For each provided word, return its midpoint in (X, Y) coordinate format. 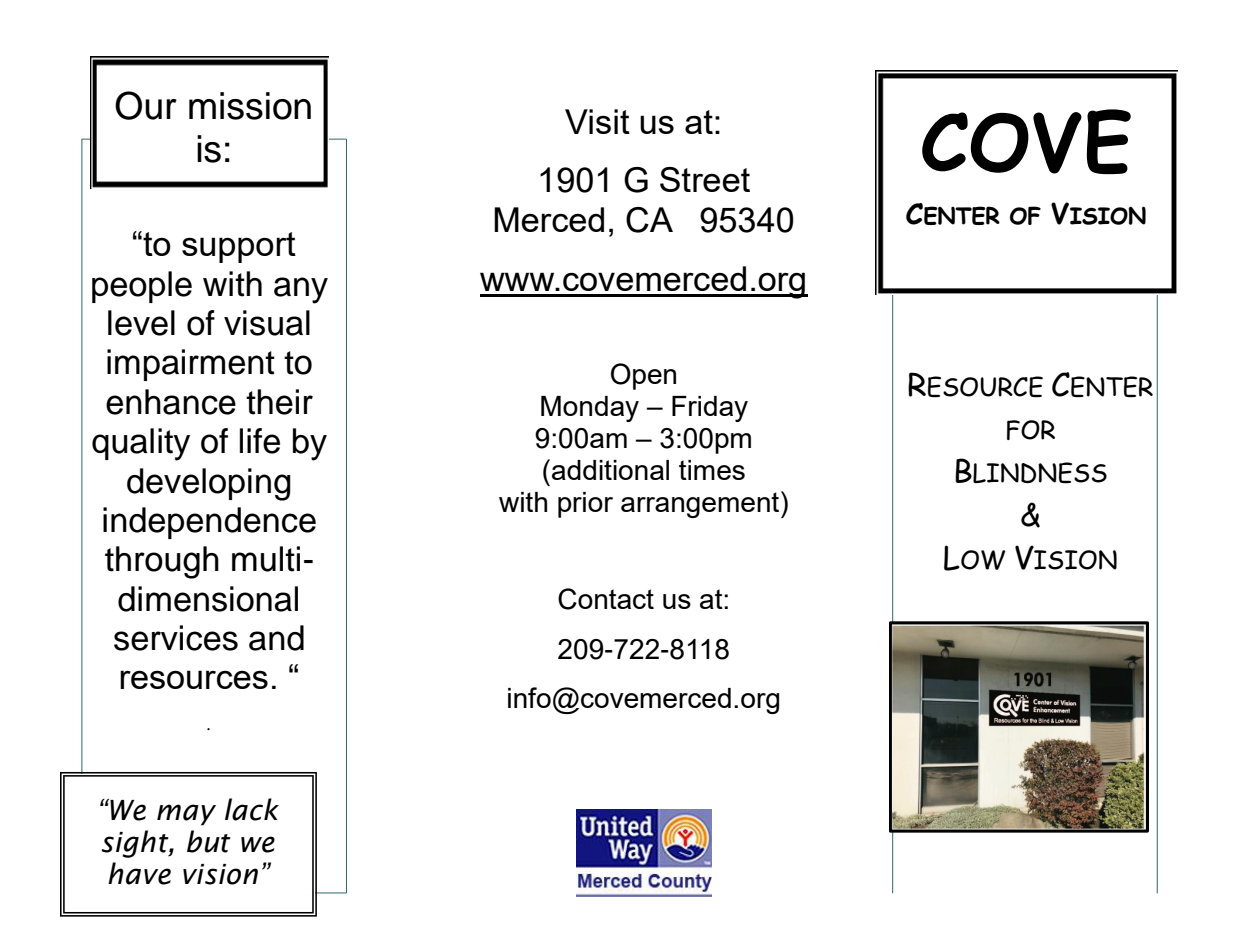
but (209, 841)
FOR (1031, 430)
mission (250, 106)
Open (643, 376)
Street (705, 179)
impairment (191, 365)
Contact (606, 599)
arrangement (701, 504)
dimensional (208, 599)
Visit (597, 121)
